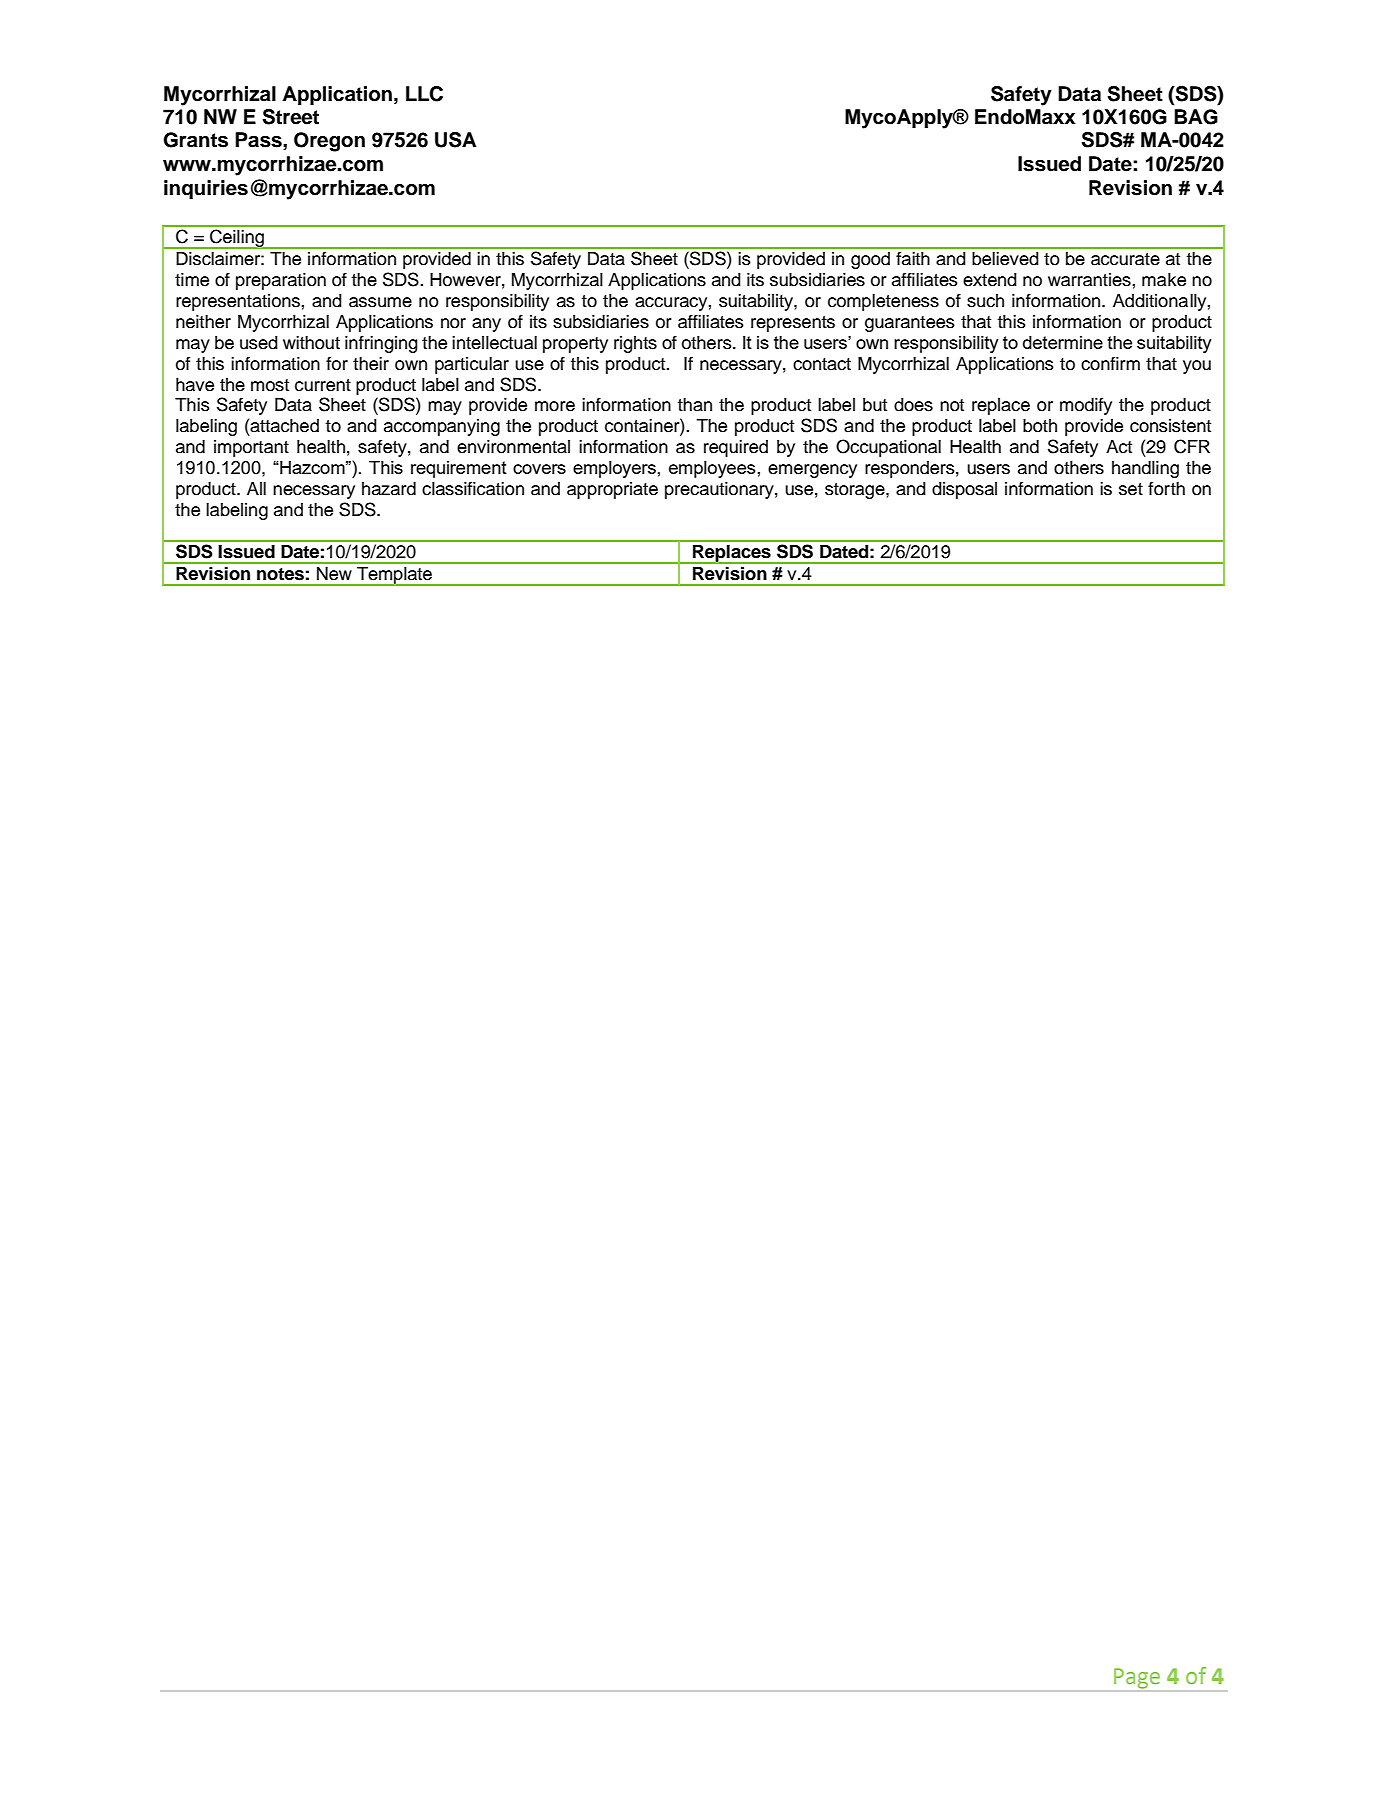  What do you see at coordinates (280, 574) in the document?
I see `notes` at bounding box center [280, 574].
